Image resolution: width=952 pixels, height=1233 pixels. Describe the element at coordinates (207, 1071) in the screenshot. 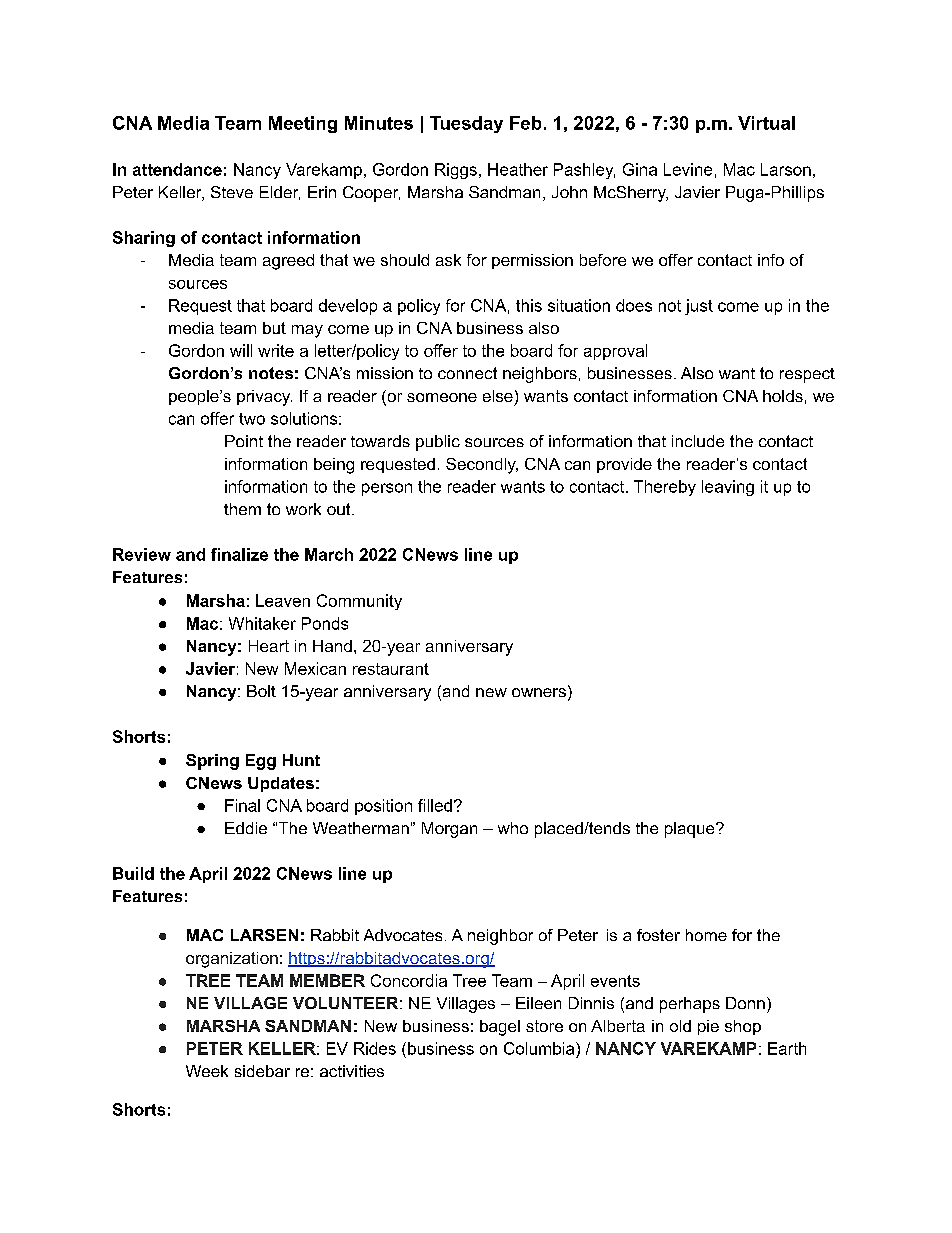

I see `Week` at that location.
